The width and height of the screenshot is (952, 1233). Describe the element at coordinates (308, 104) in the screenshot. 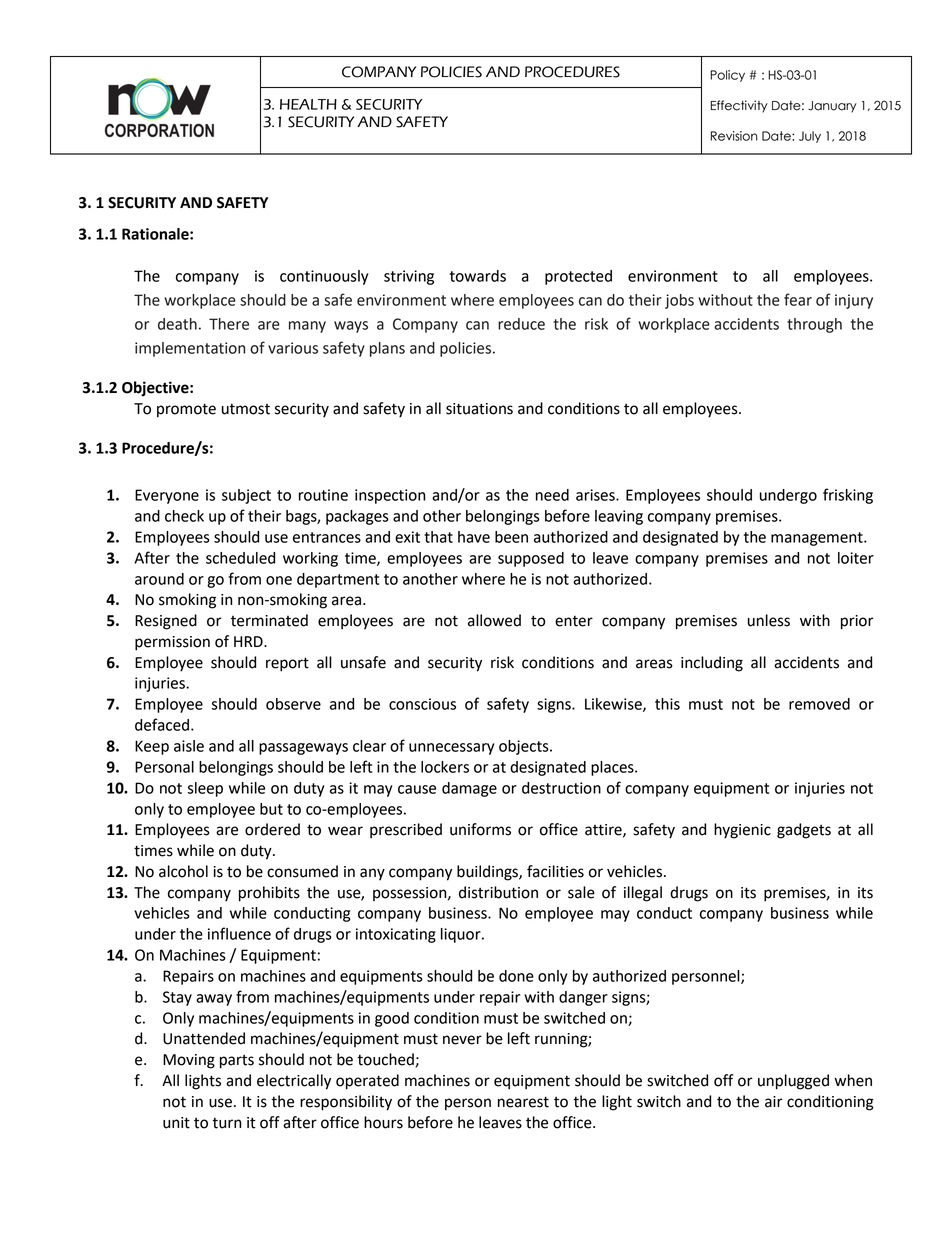

I see `HEALTH` at that location.
